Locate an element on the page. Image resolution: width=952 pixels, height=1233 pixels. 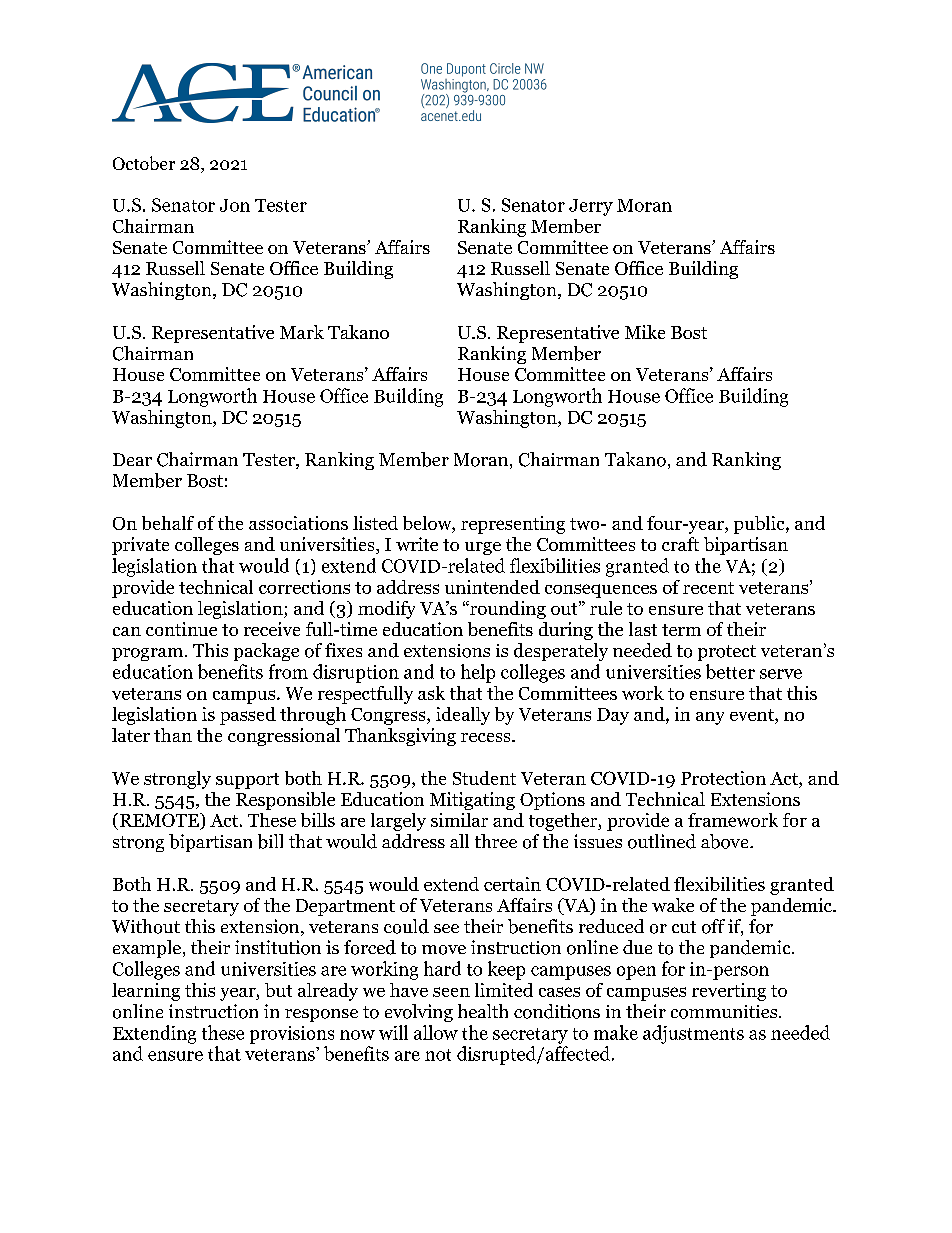
Jon is located at coordinates (235, 205).
